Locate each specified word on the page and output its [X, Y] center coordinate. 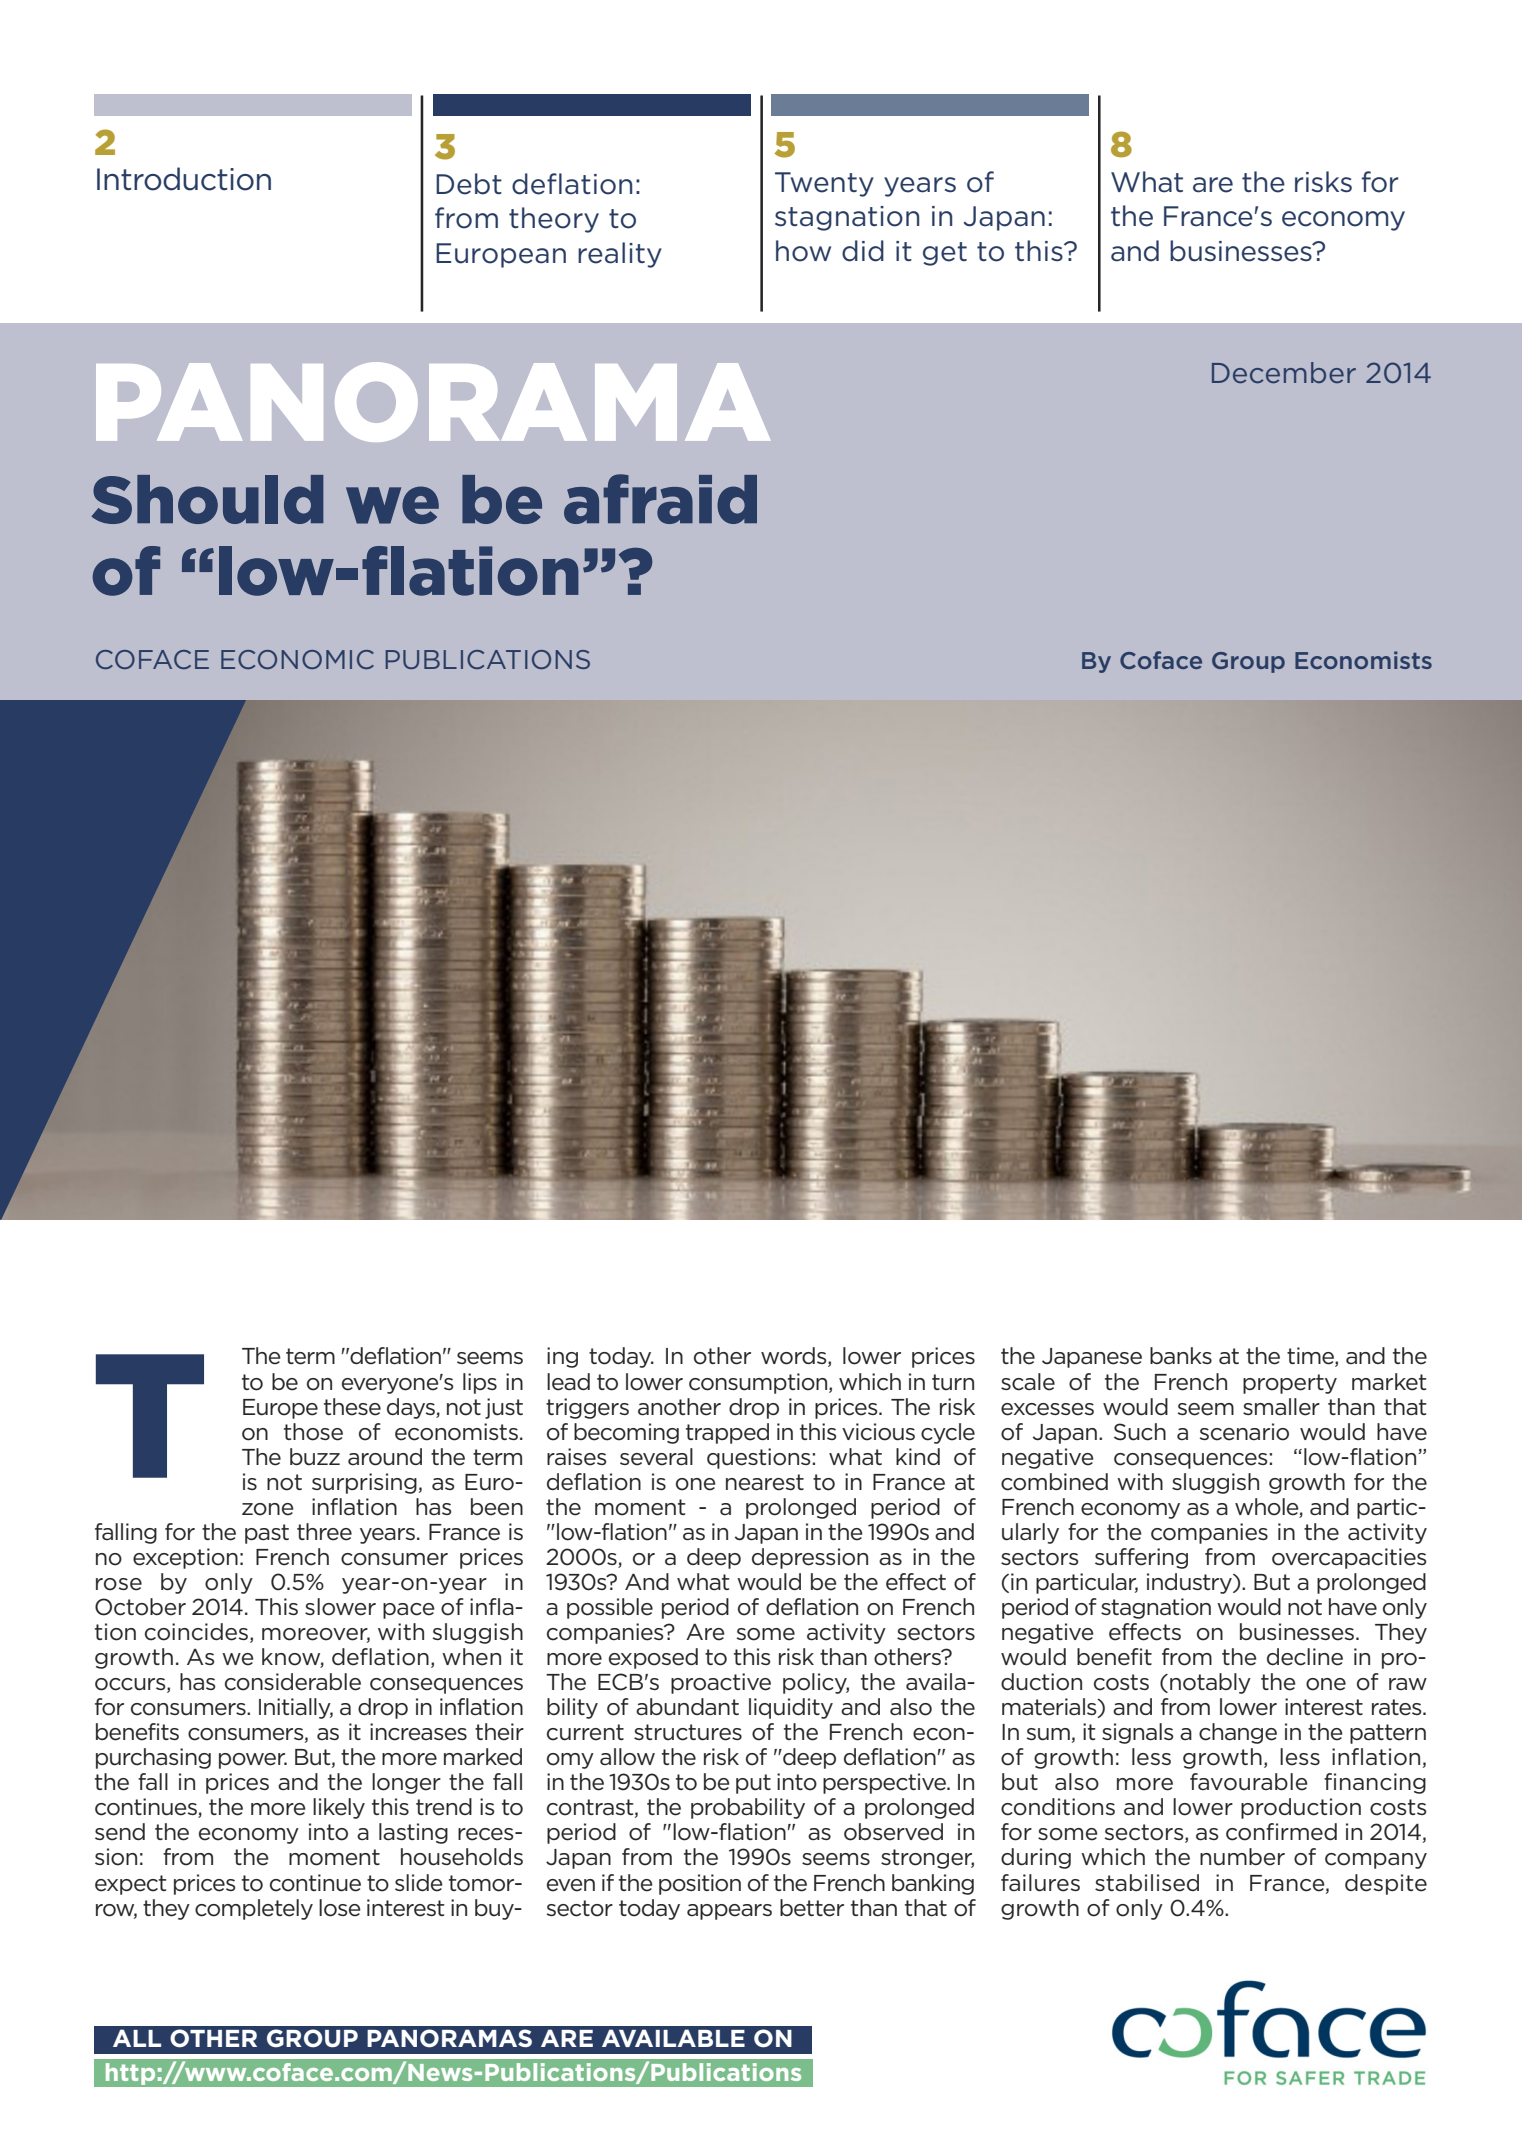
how [803, 251]
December [1284, 372]
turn [953, 1382]
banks [1181, 1356]
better [812, 1908]
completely [254, 1909]
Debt [469, 184]
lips [480, 1383]
